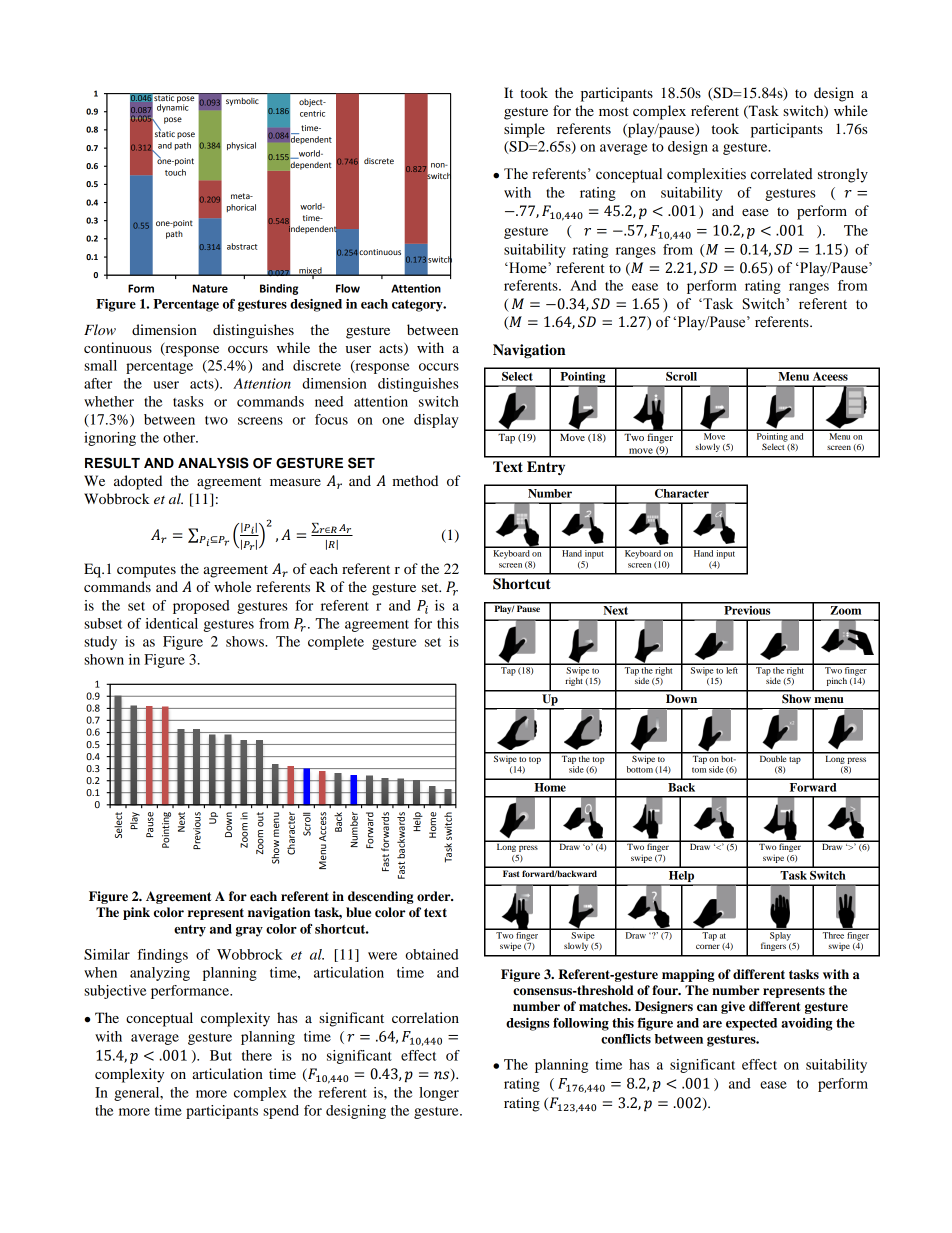 The height and width of the screenshot is (1233, 952). Describe the element at coordinates (772, 757) in the screenshot. I see `Double` at that location.
